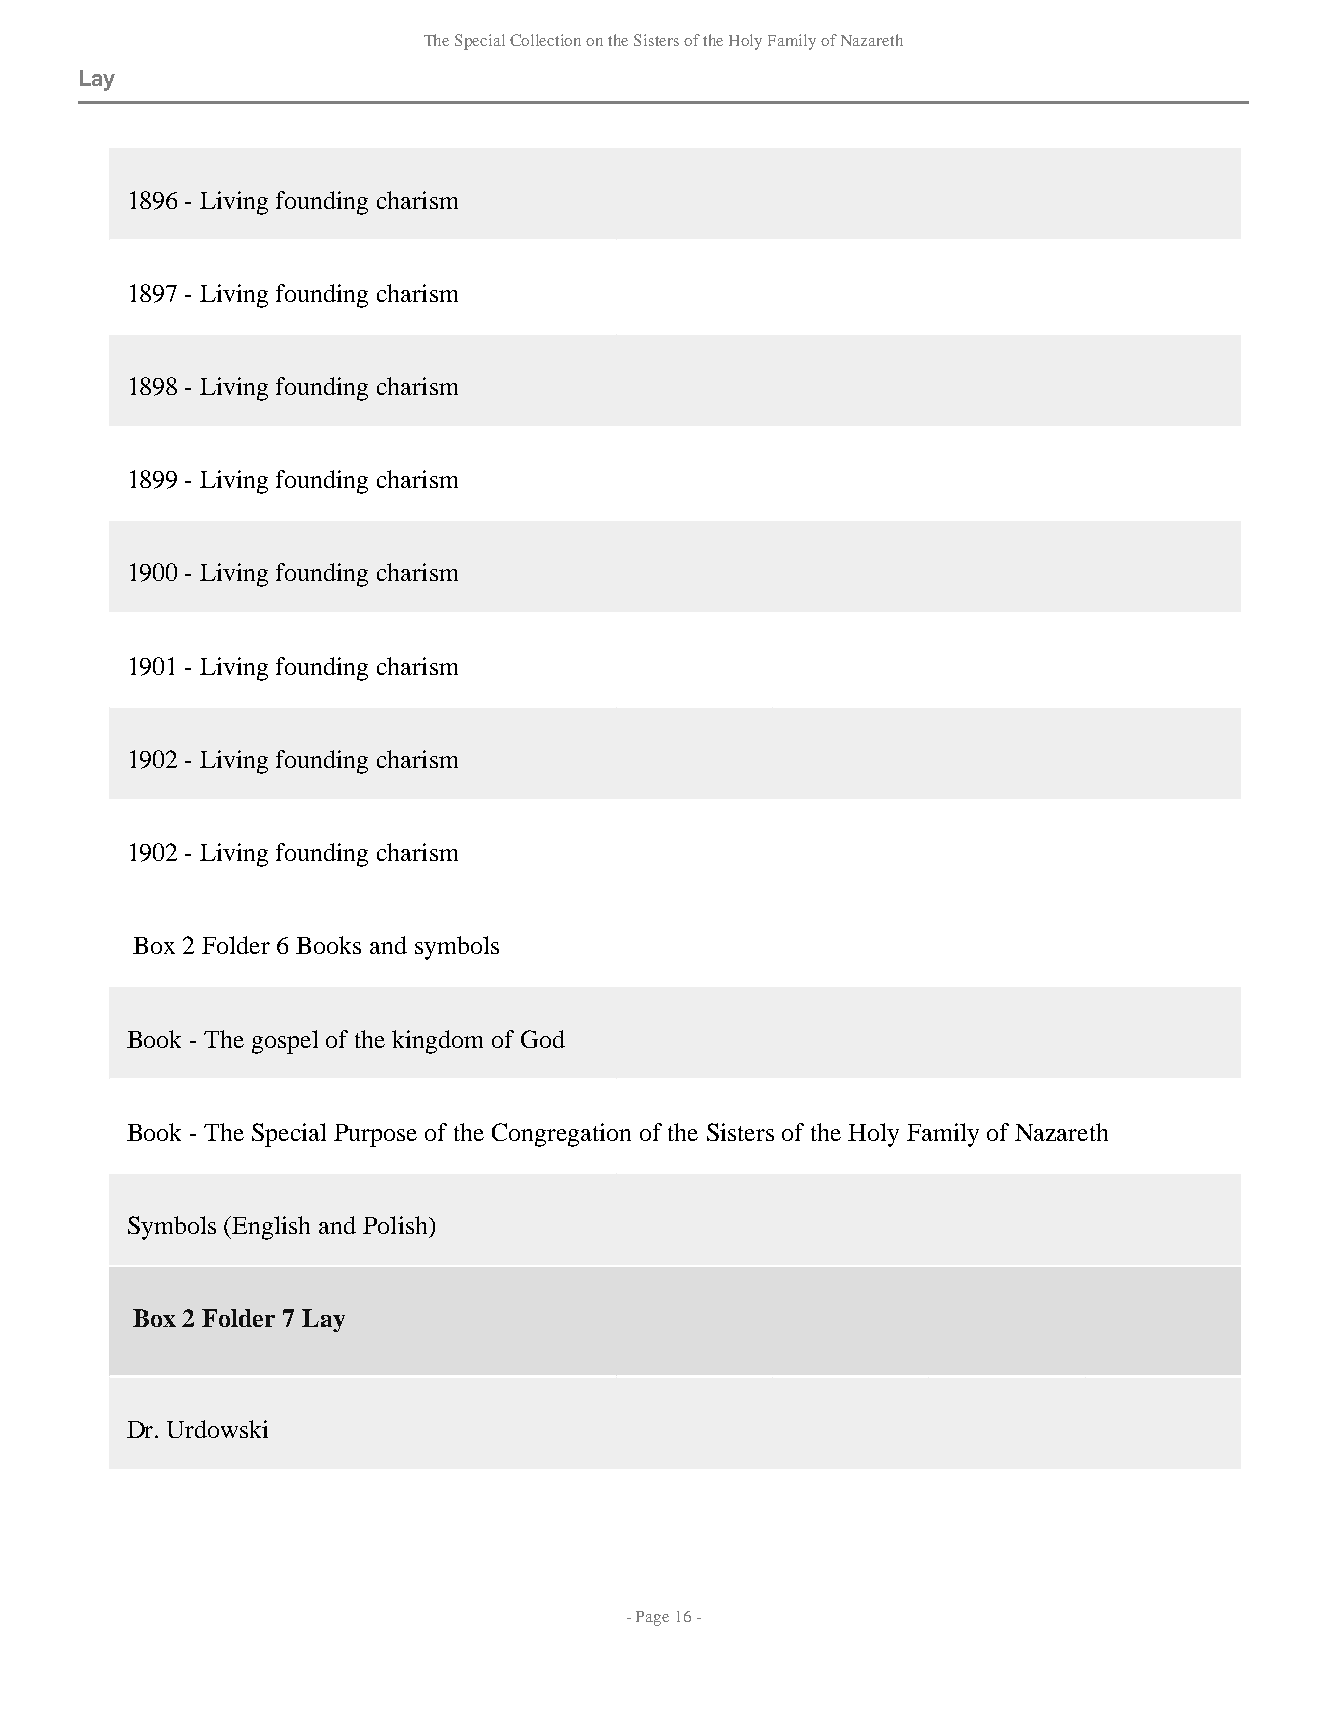 The height and width of the page is (1717, 1327). I want to click on Purpose, so click(375, 1135).
